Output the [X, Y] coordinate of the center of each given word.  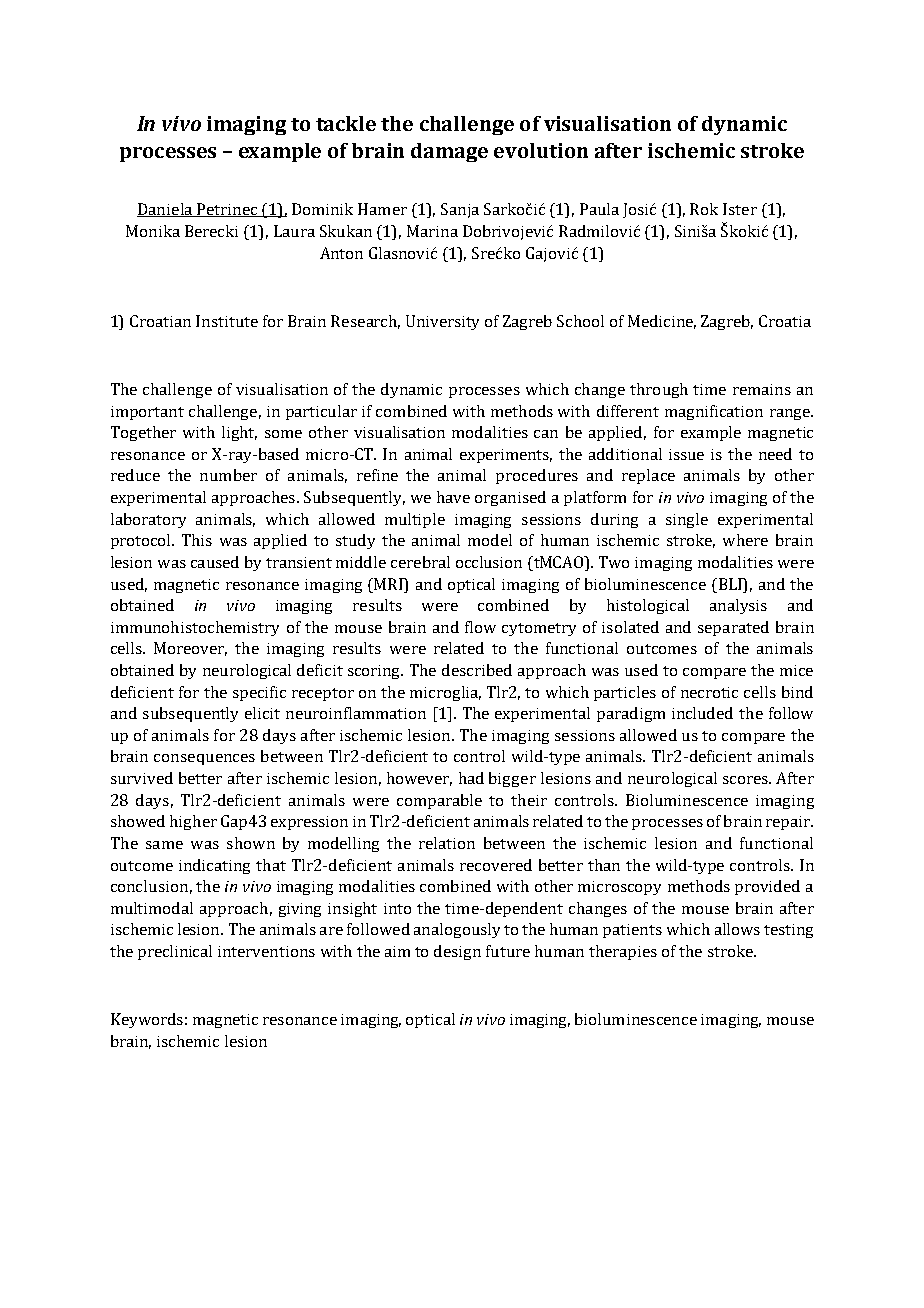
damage [449, 152]
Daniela [166, 210]
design [457, 952]
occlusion [489, 562]
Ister [740, 209]
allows [737, 929]
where [745, 540]
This [197, 540]
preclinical [175, 952]
